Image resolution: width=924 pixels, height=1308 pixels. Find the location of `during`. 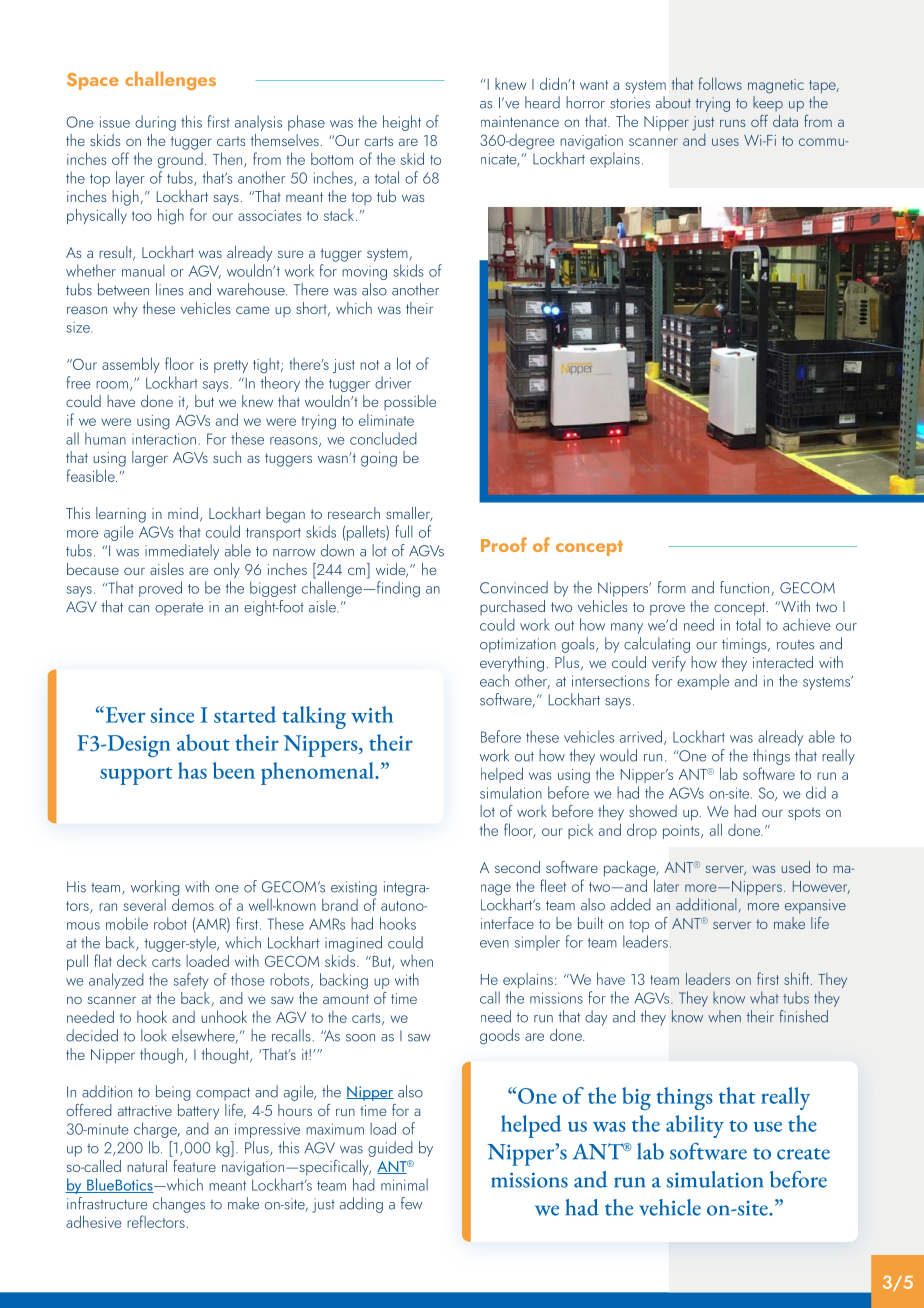

during is located at coordinates (155, 123).
